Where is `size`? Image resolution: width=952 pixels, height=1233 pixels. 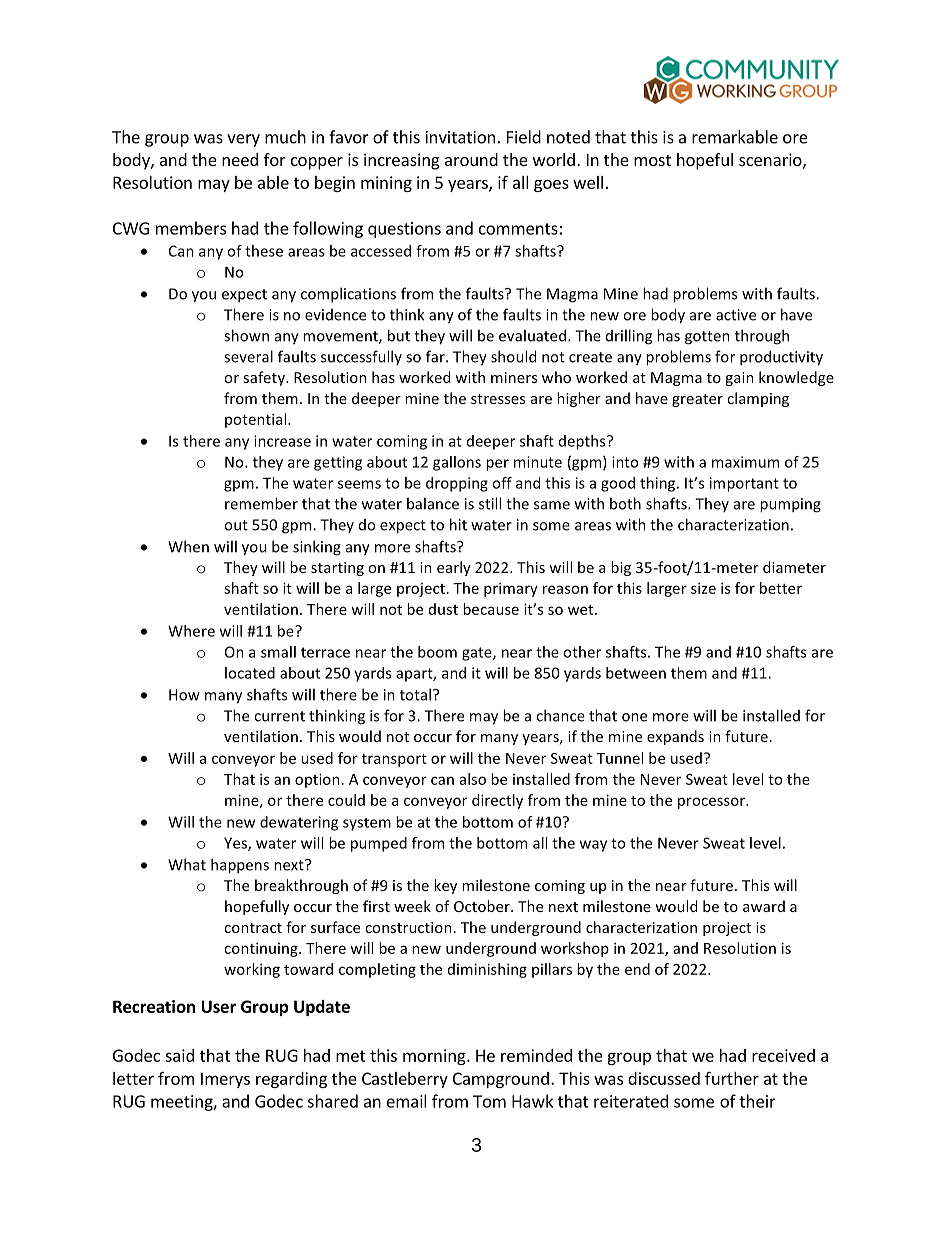 size is located at coordinates (703, 588).
